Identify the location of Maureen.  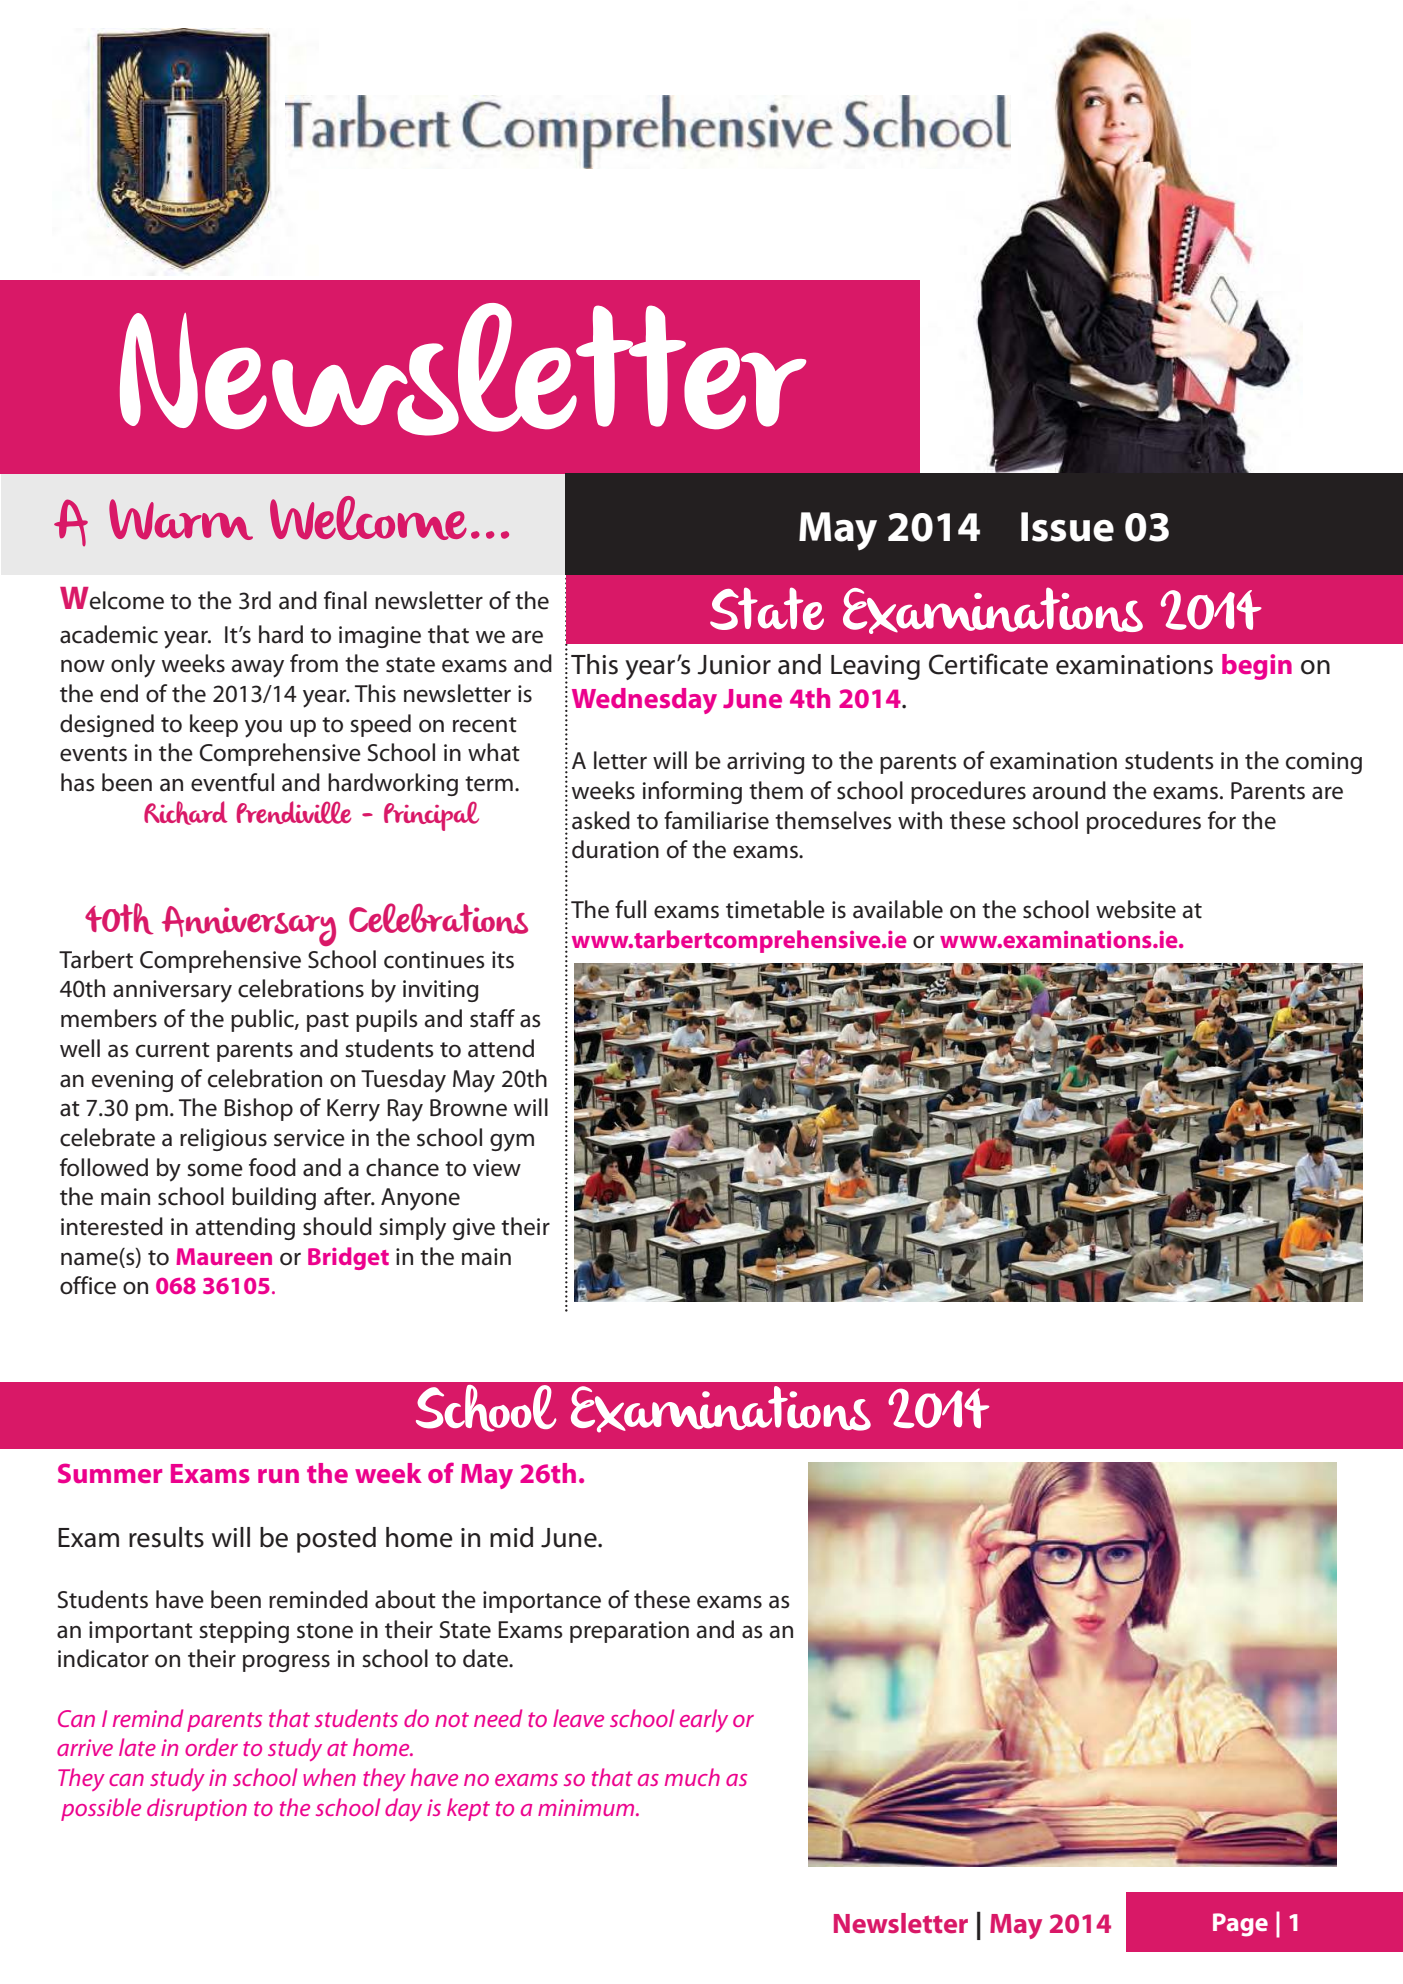
(224, 1256).
